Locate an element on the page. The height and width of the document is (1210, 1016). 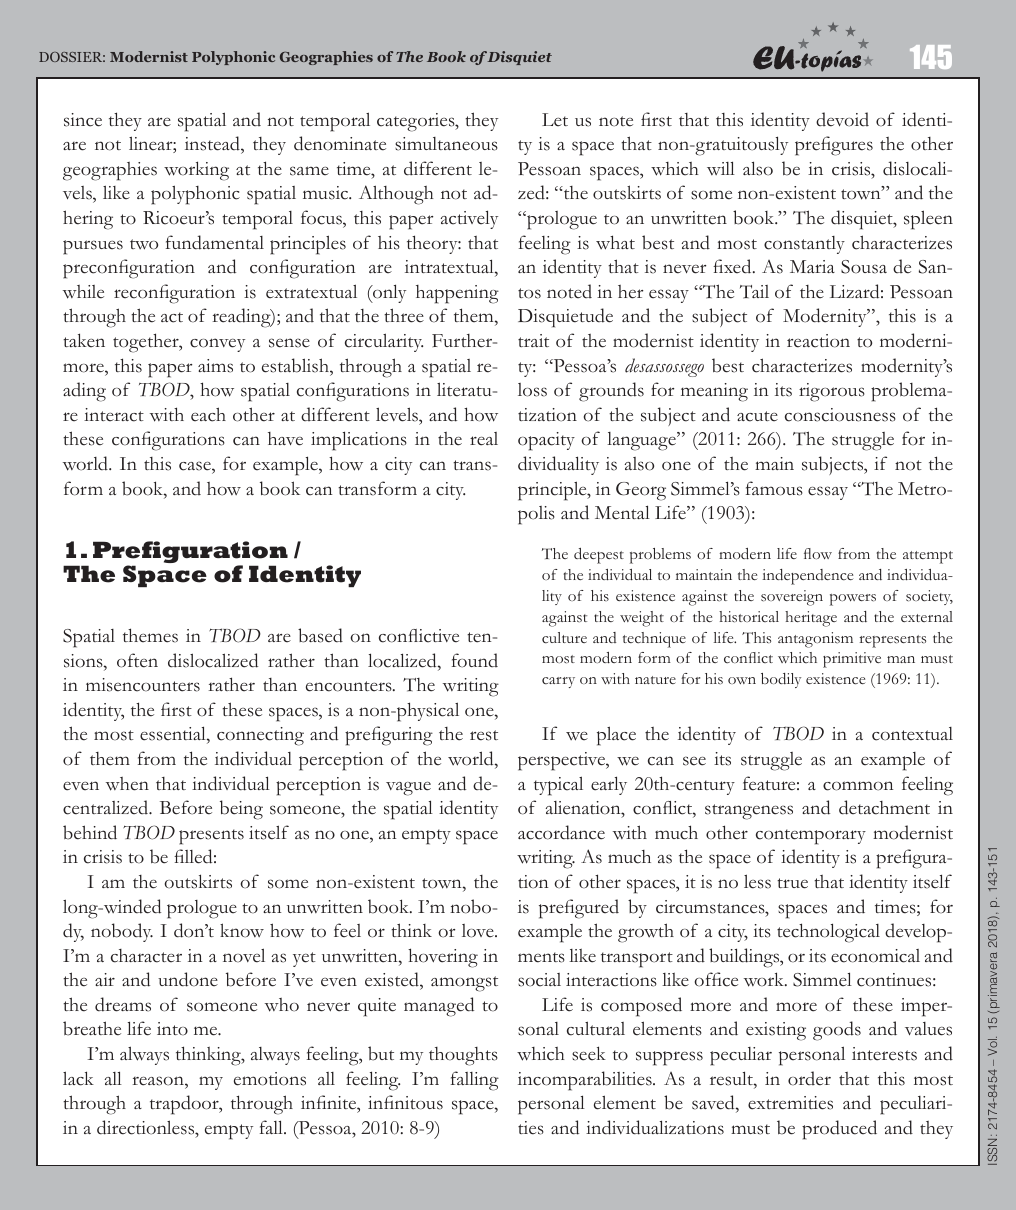
order is located at coordinates (809, 1078).
